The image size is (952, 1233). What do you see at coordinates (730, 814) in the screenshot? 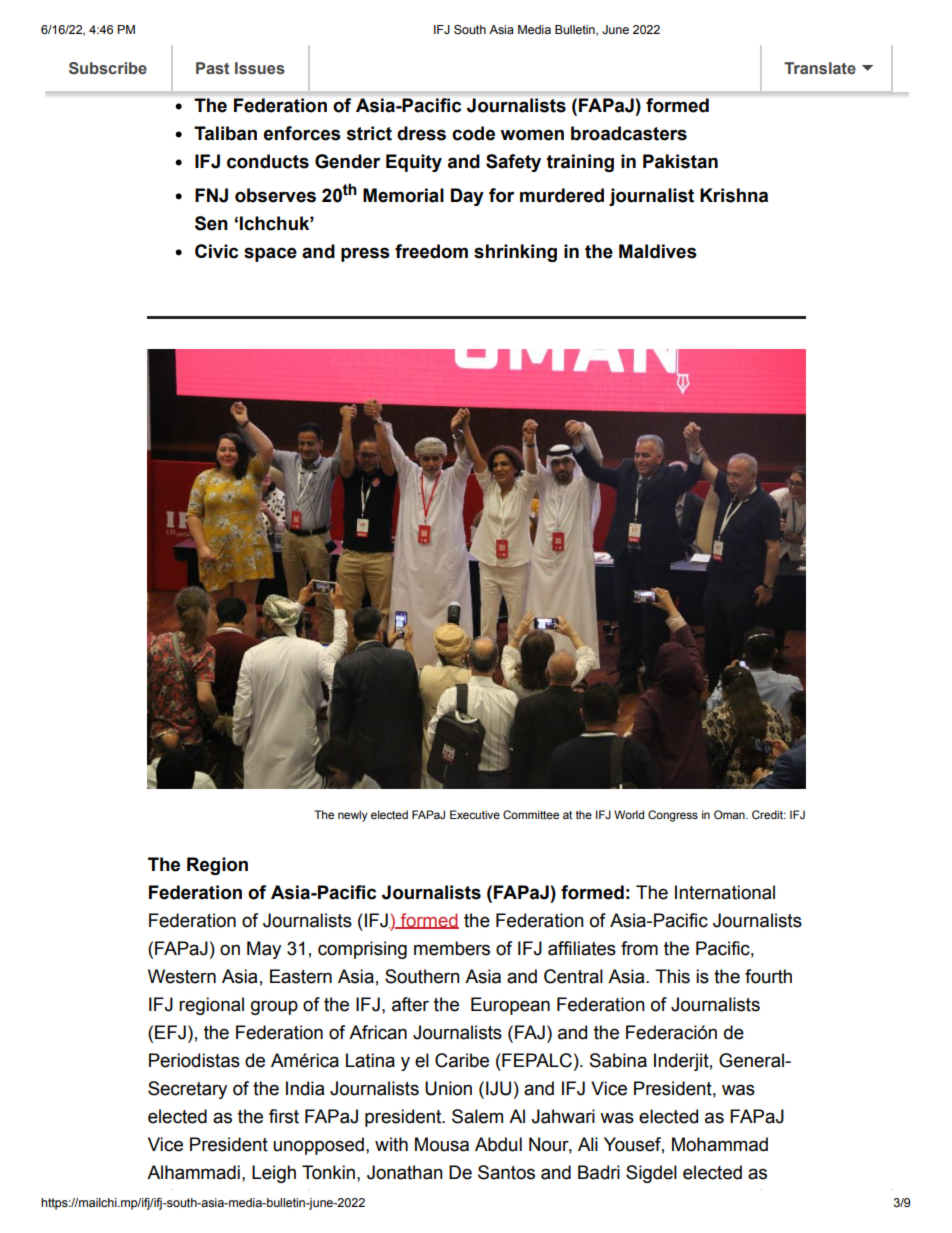
I see `Oman` at bounding box center [730, 814].
